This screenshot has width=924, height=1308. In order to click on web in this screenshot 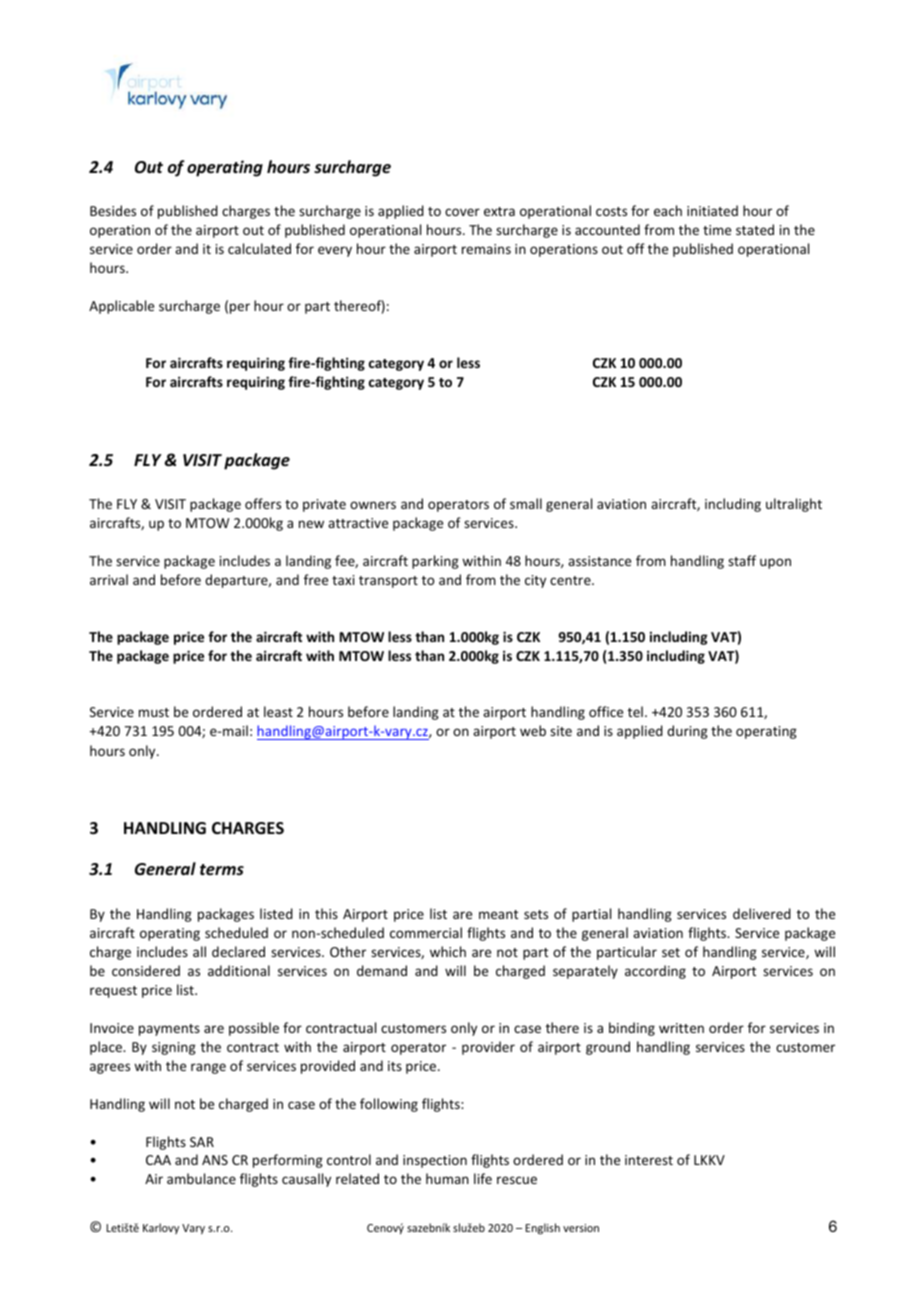, I will do `click(533, 730)`.
